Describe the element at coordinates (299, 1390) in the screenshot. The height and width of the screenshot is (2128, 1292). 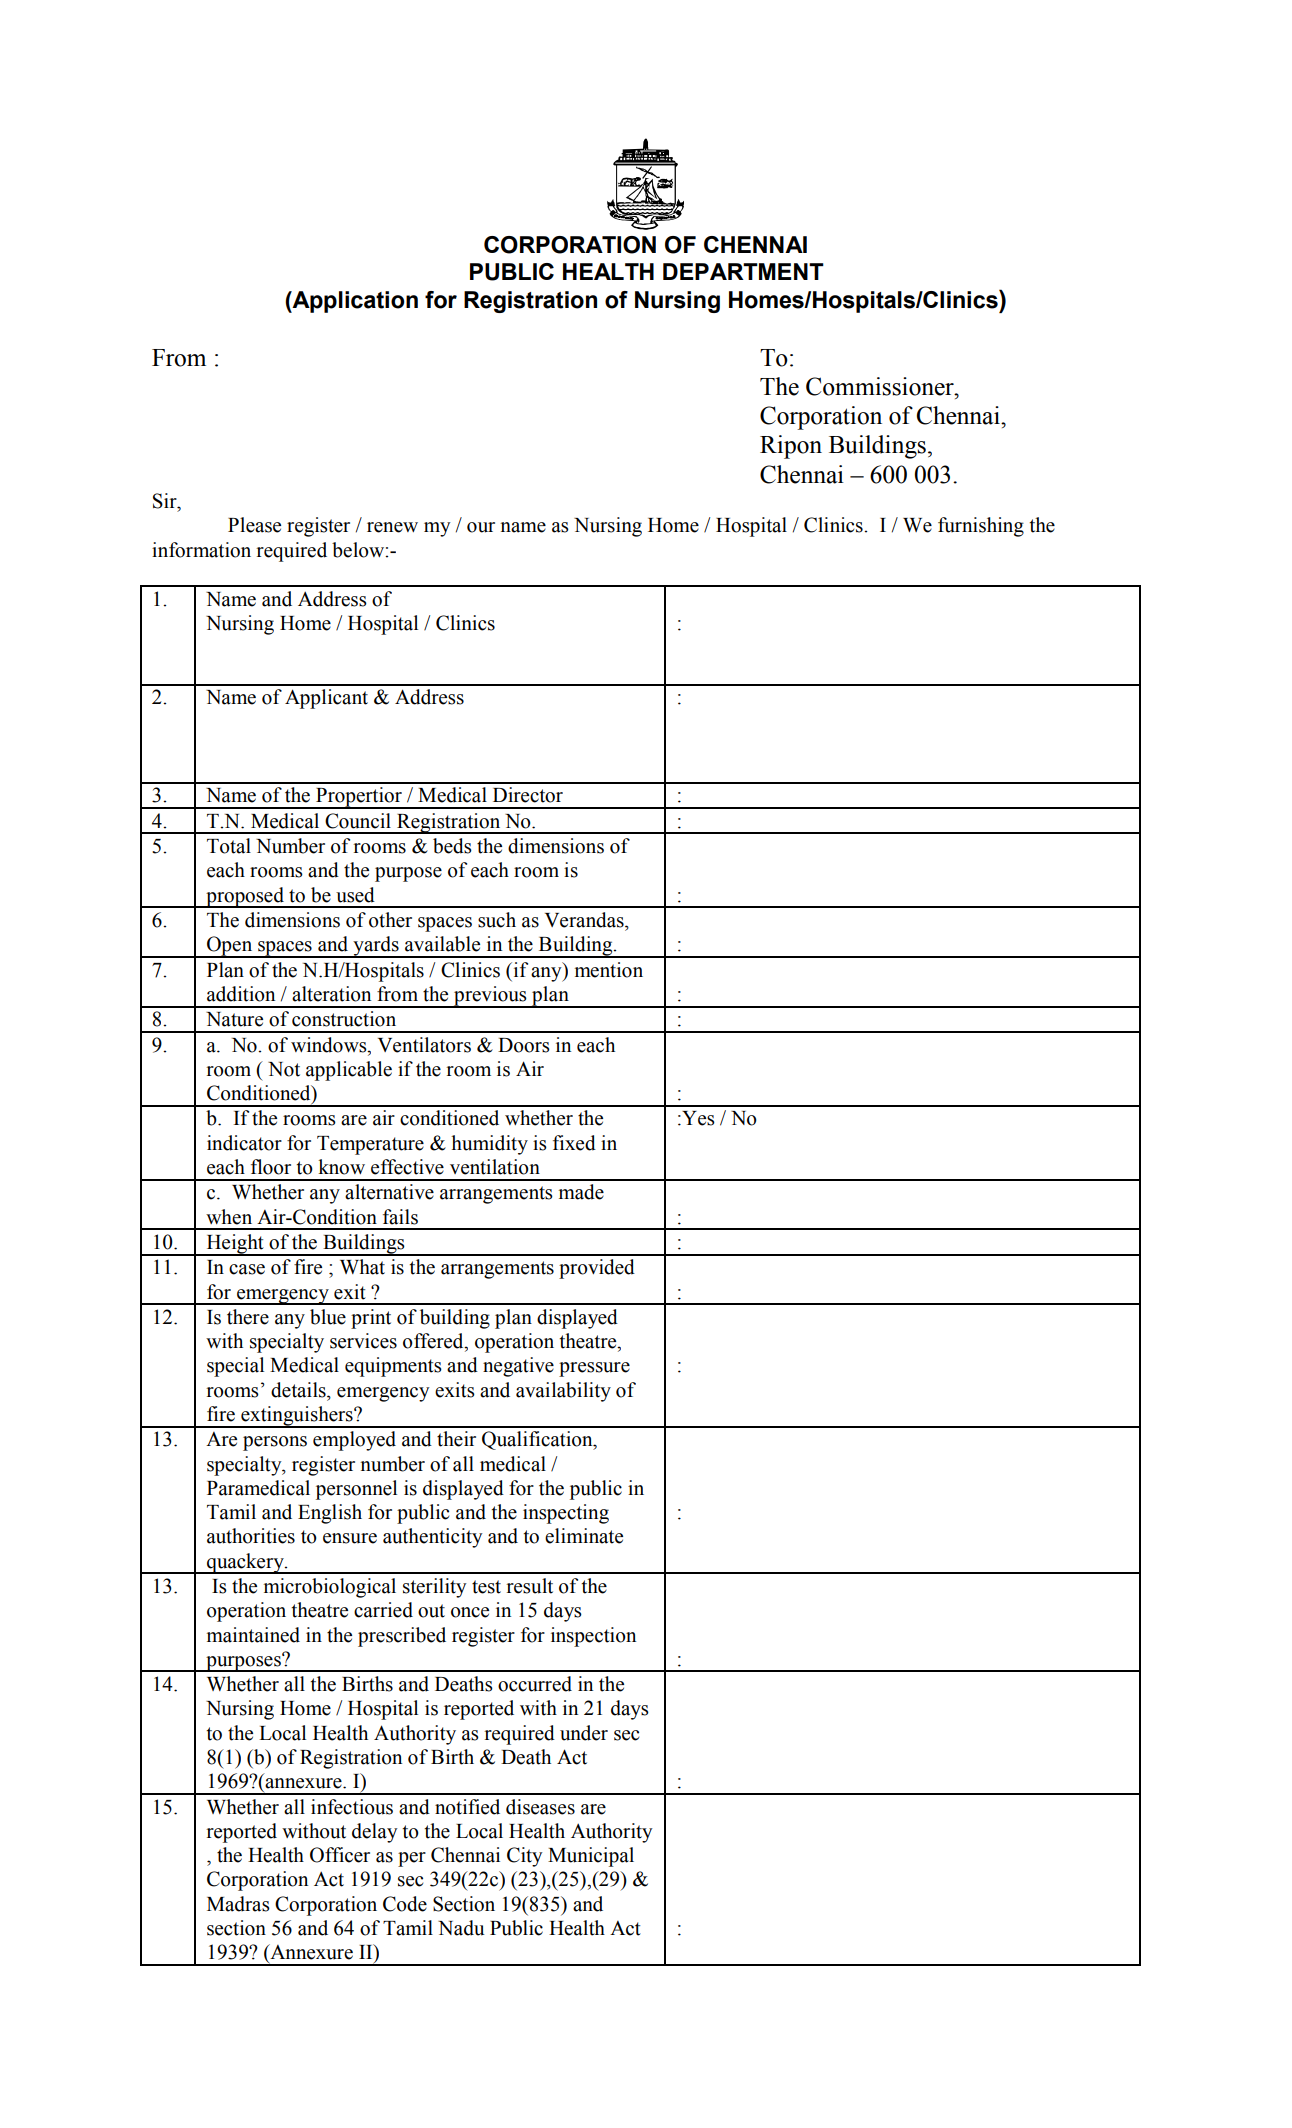
I see `details` at that location.
